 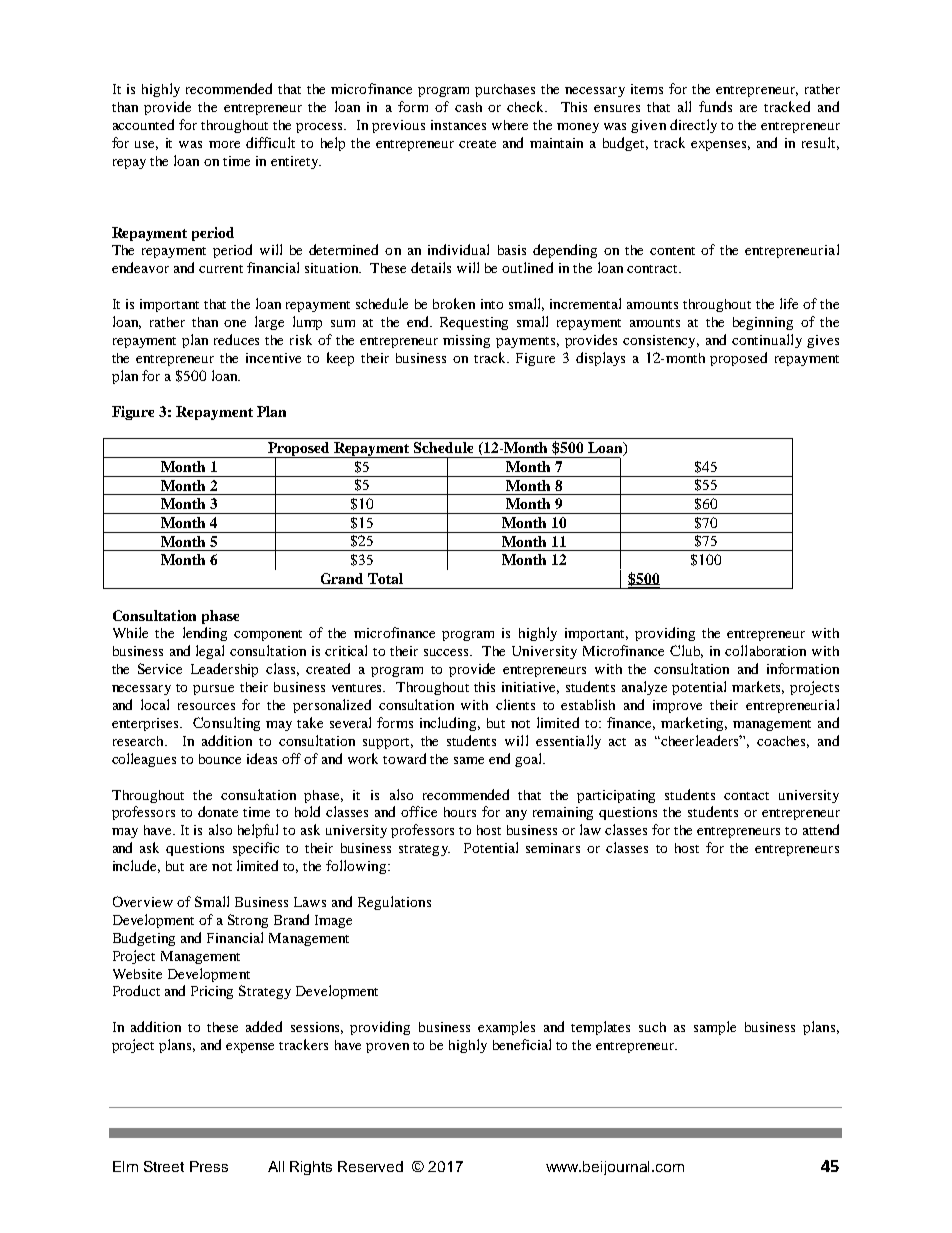 What do you see at coordinates (715, 106) in the page?
I see `funds` at bounding box center [715, 106].
